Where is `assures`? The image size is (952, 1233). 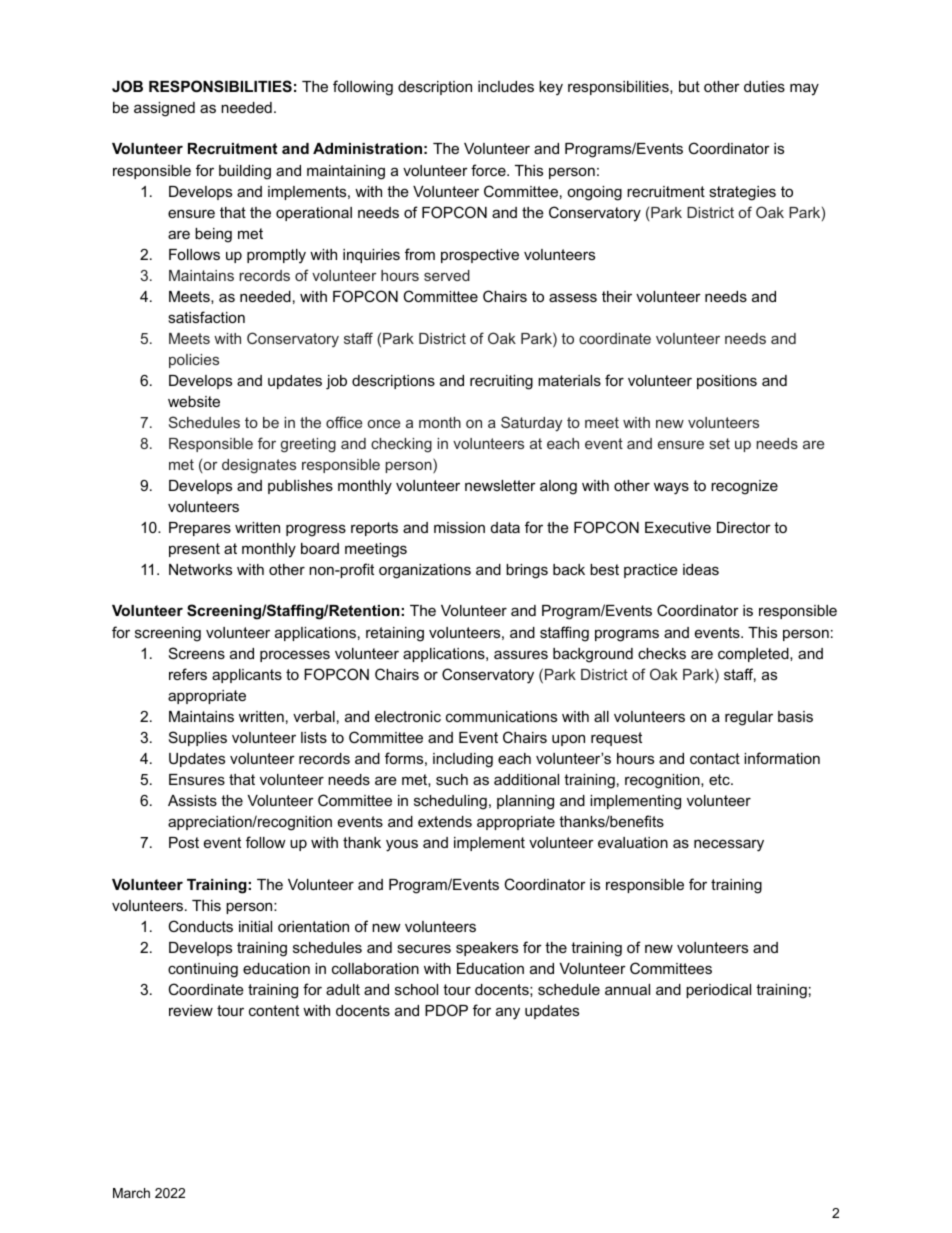
assures is located at coordinates (521, 654).
